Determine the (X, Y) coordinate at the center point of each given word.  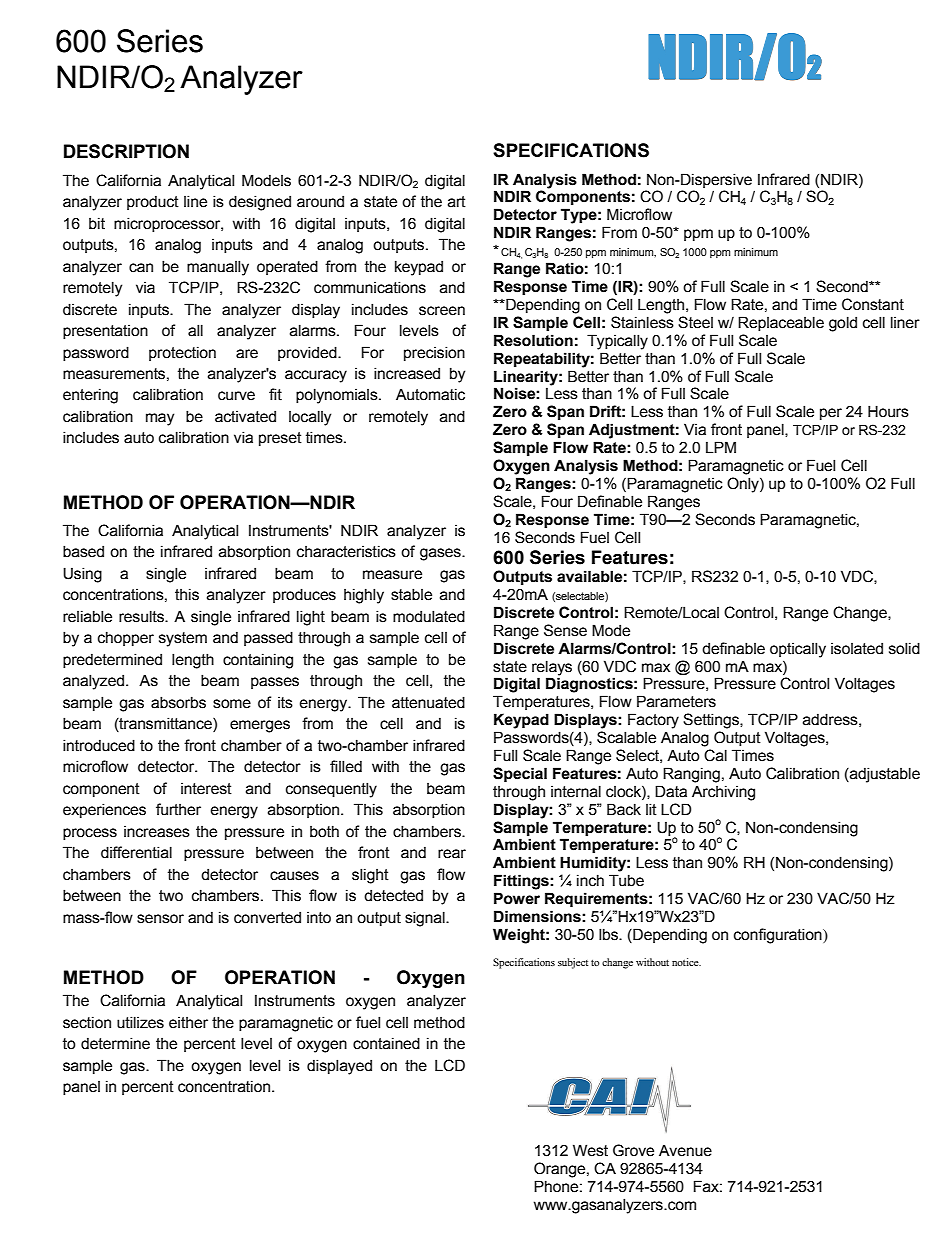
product (153, 202)
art (457, 202)
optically (798, 650)
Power (517, 898)
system (183, 639)
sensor (160, 919)
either (188, 1023)
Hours (888, 411)
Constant (873, 304)
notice (686, 962)
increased (407, 373)
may (160, 419)
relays (552, 668)
